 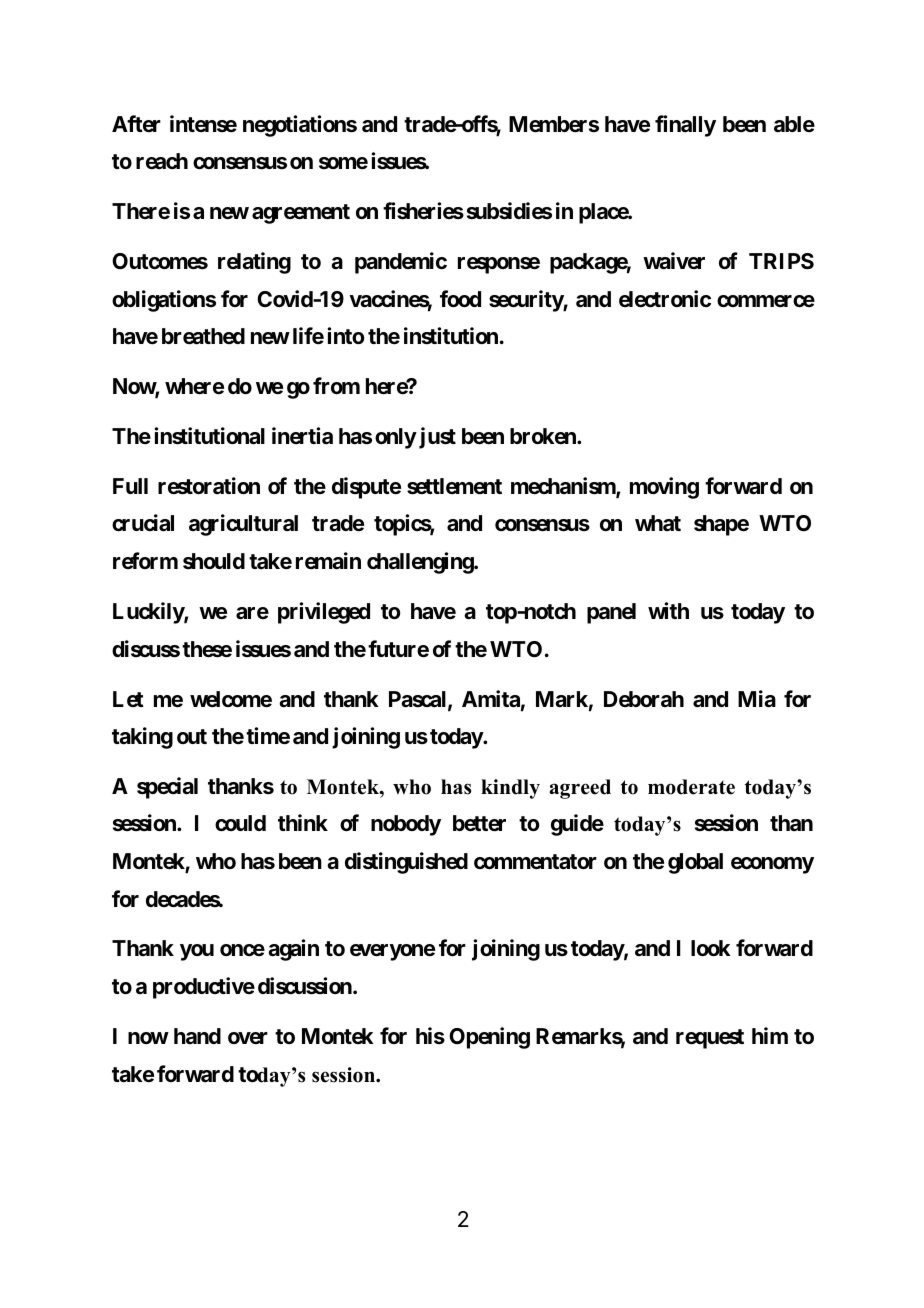 What do you see at coordinates (301, 214) in the screenshot?
I see `agreement` at bounding box center [301, 214].
